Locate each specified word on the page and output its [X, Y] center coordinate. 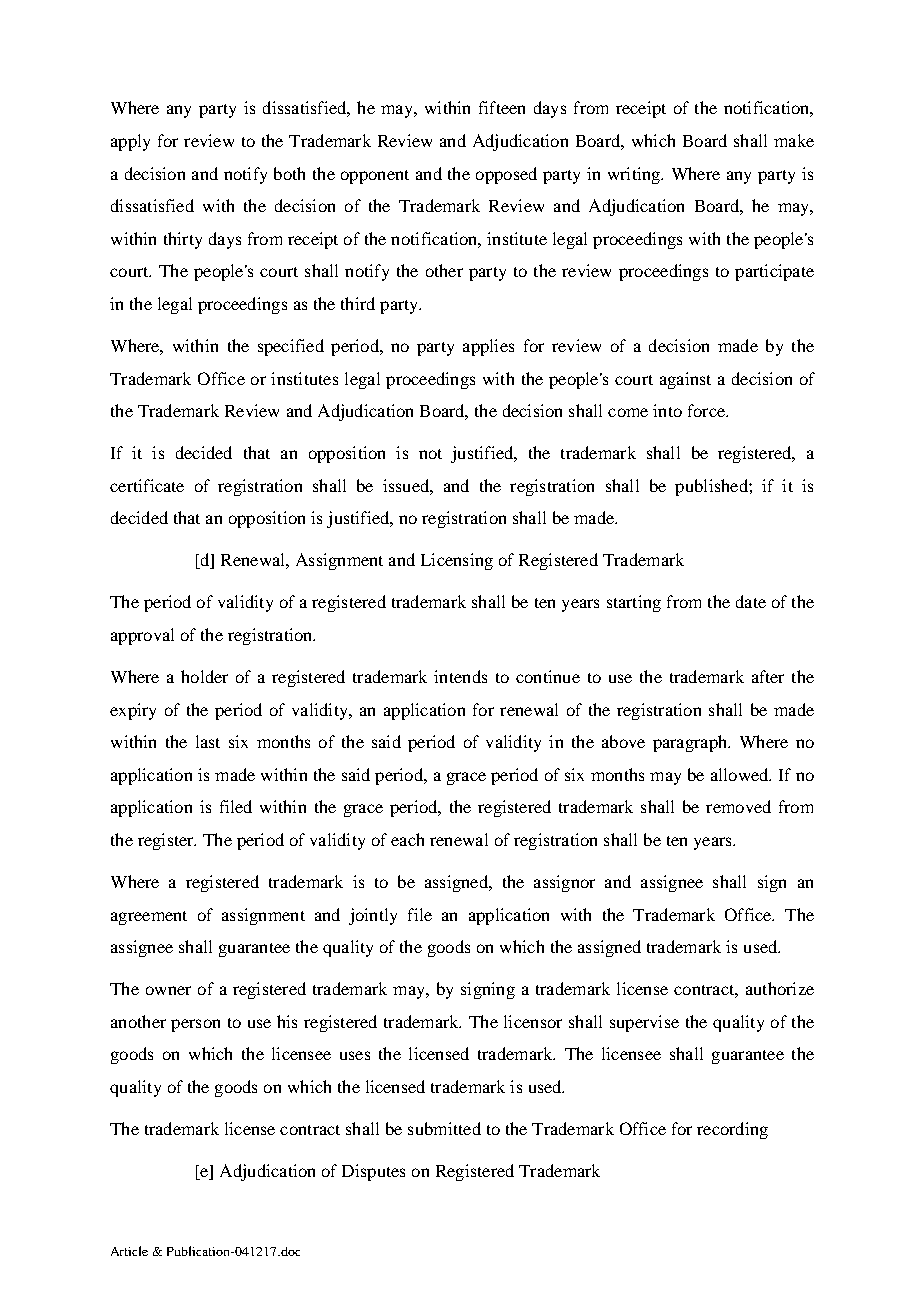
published [712, 487]
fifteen [502, 107]
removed [738, 806]
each [407, 839]
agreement [149, 918]
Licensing [457, 561]
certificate [147, 485]
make [794, 140]
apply [130, 142]
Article [129, 1251]
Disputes [373, 1172]
